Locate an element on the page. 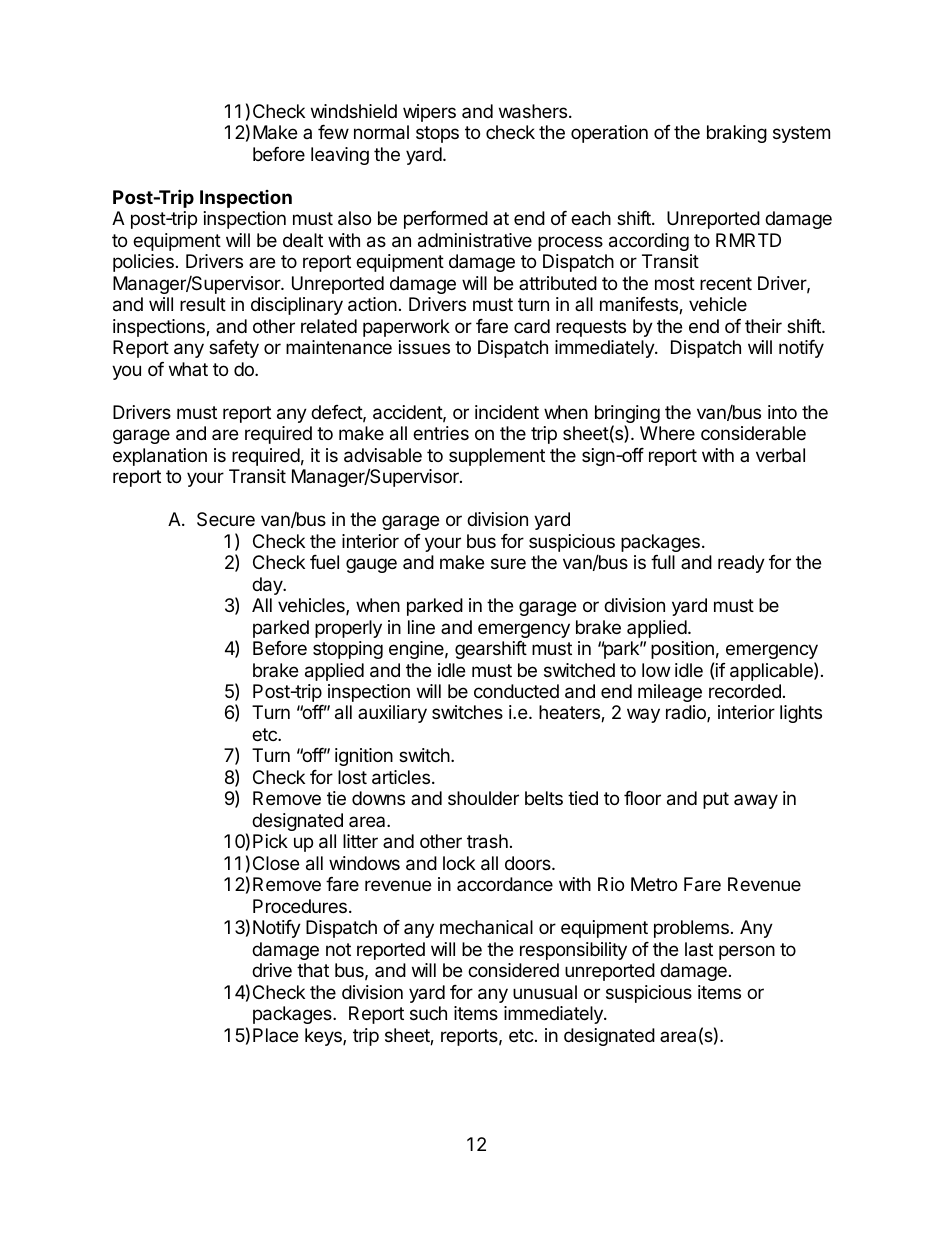 This page has width=952, height=1233. their is located at coordinates (763, 326).
